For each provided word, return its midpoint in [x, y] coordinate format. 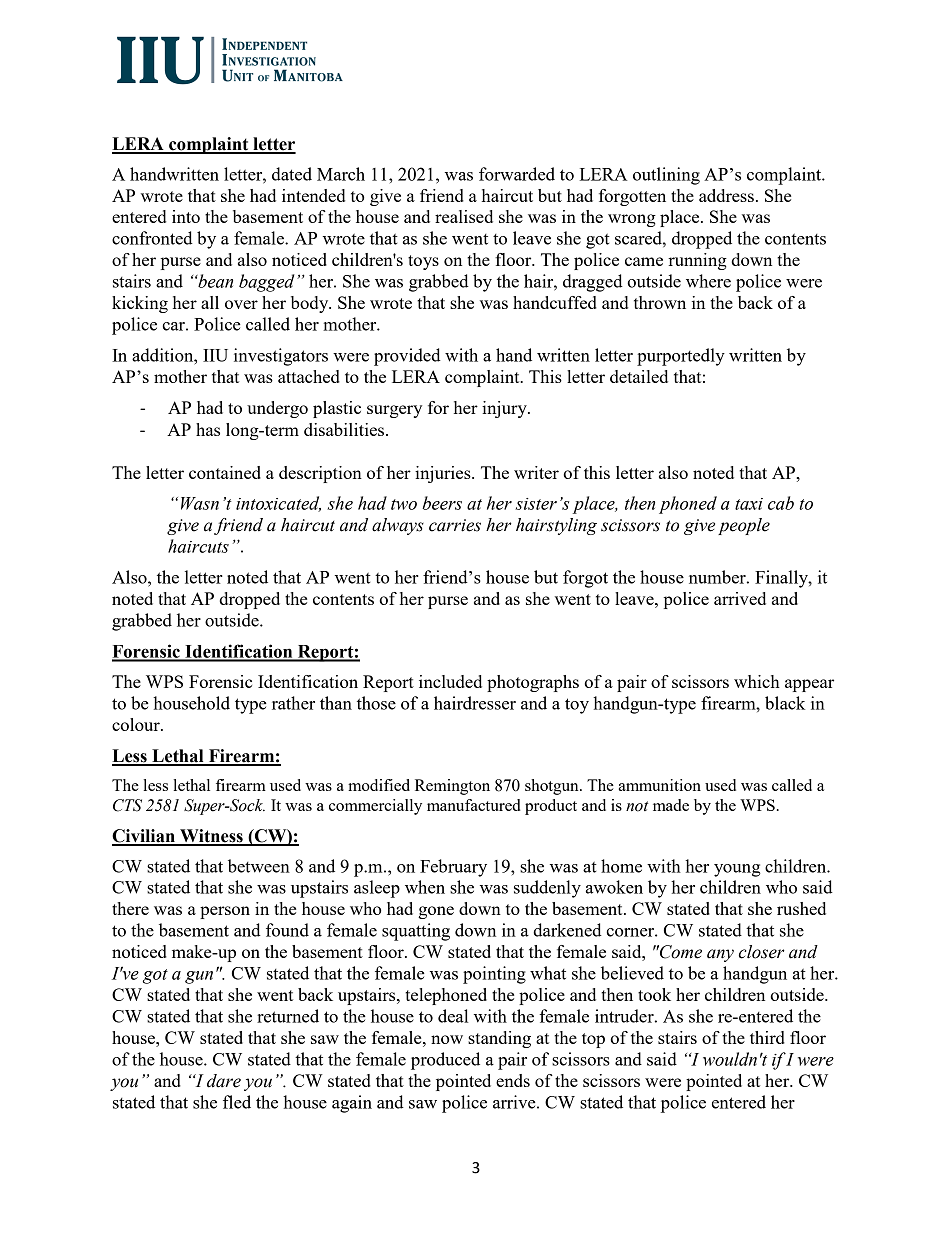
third [767, 1037]
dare [224, 1081]
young [737, 870]
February [453, 868]
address [726, 195]
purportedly [681, 357]
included [450, 681]
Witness [211, 837]
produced [445, 1061]
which [757, 681]
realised [464, 216]
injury [505, 409]
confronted [152, 238]
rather [293, 703]
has [208, 429]
